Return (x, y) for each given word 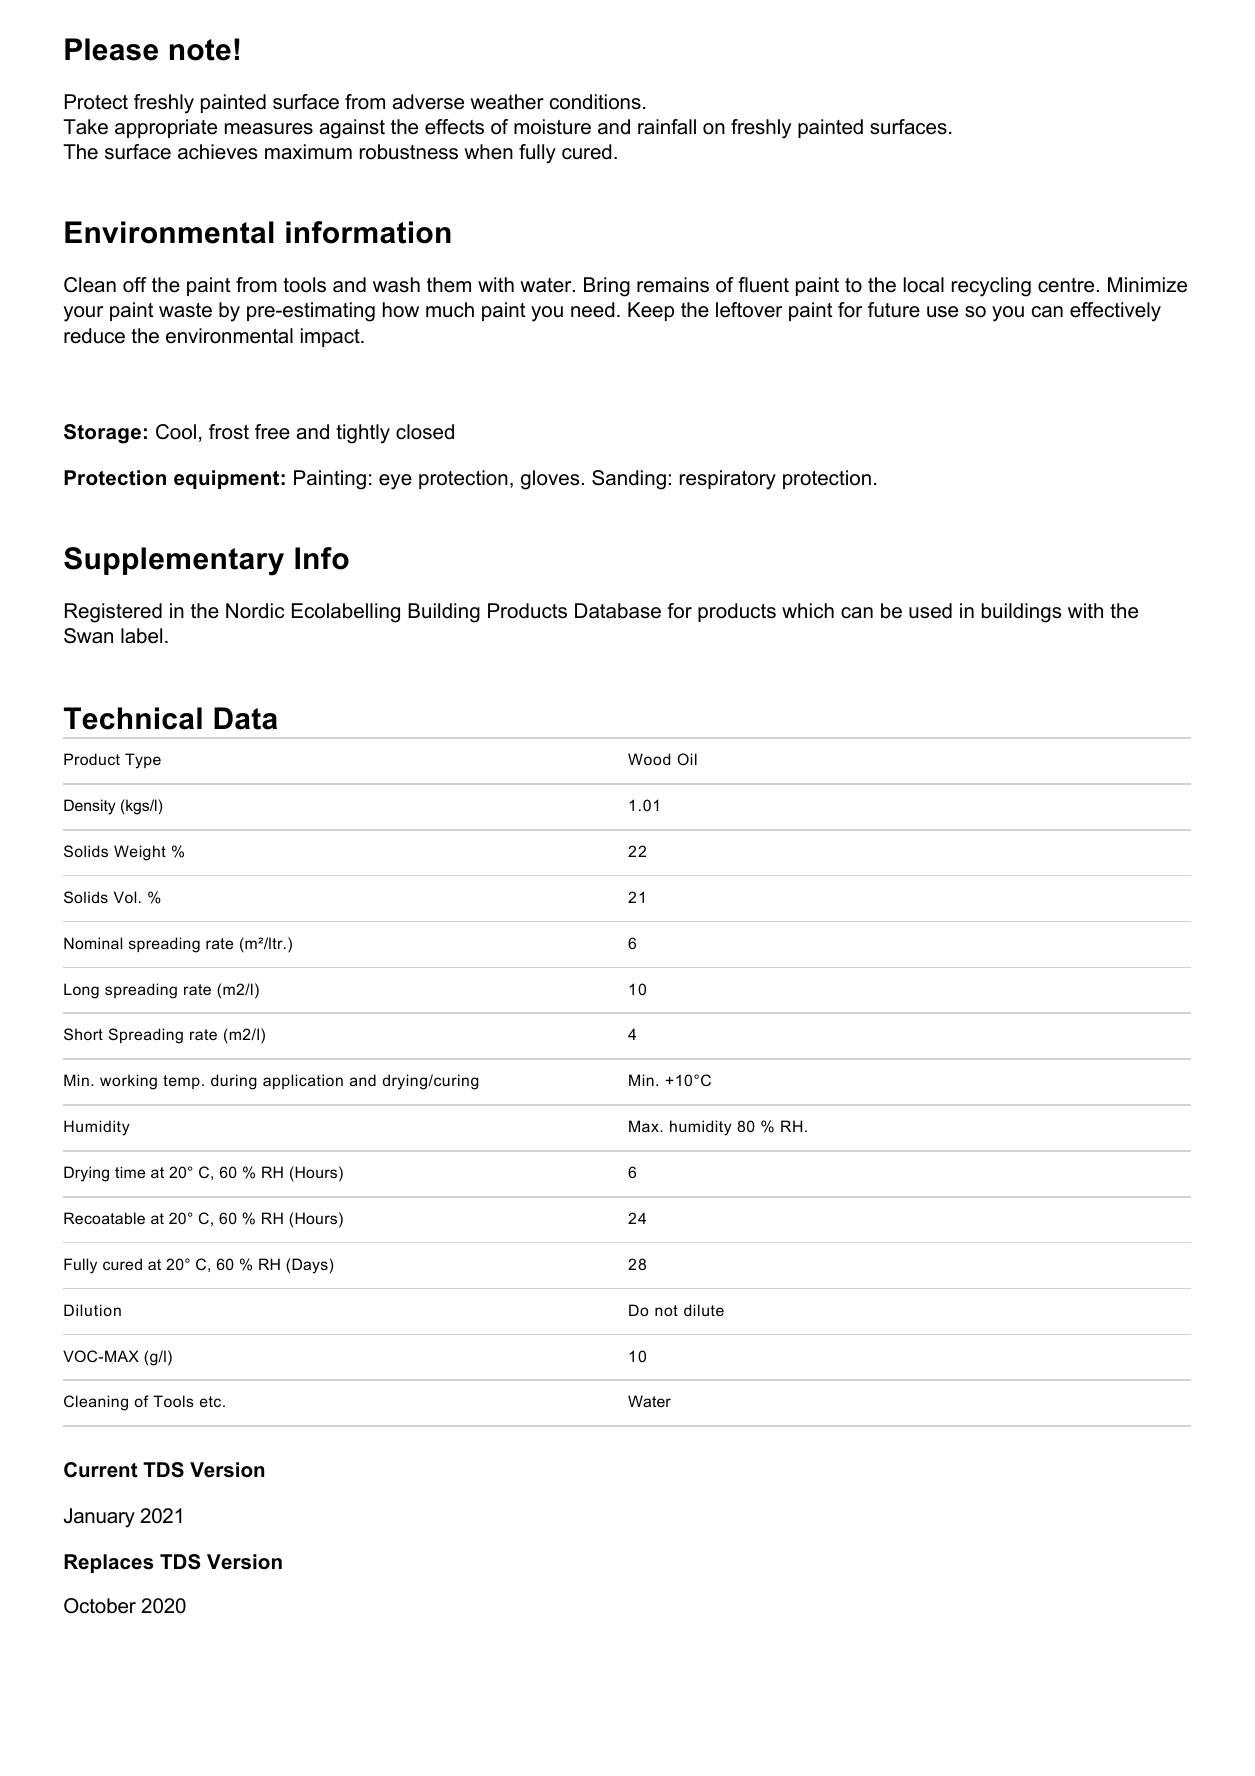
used (930, 611)
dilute (704, 1310)
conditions (595, 102)
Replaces (108, 1563)
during (234, 1082)
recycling (991, 287)
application (303, 1081)
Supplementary (174, 561)
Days (311, 1266)
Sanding (629, 480)
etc (212, 1401)
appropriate (166, 128)
